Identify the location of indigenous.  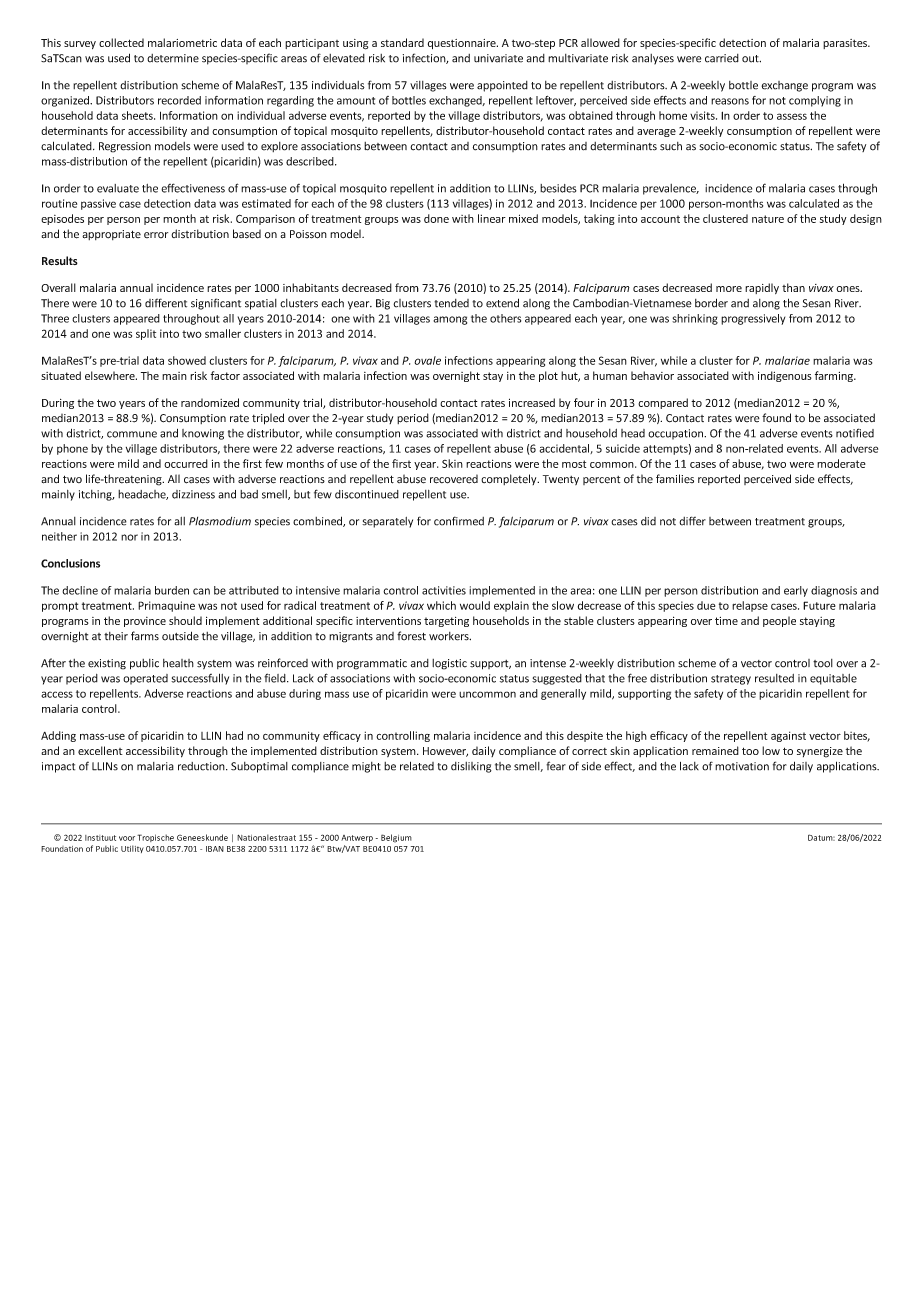
(785, 376).
